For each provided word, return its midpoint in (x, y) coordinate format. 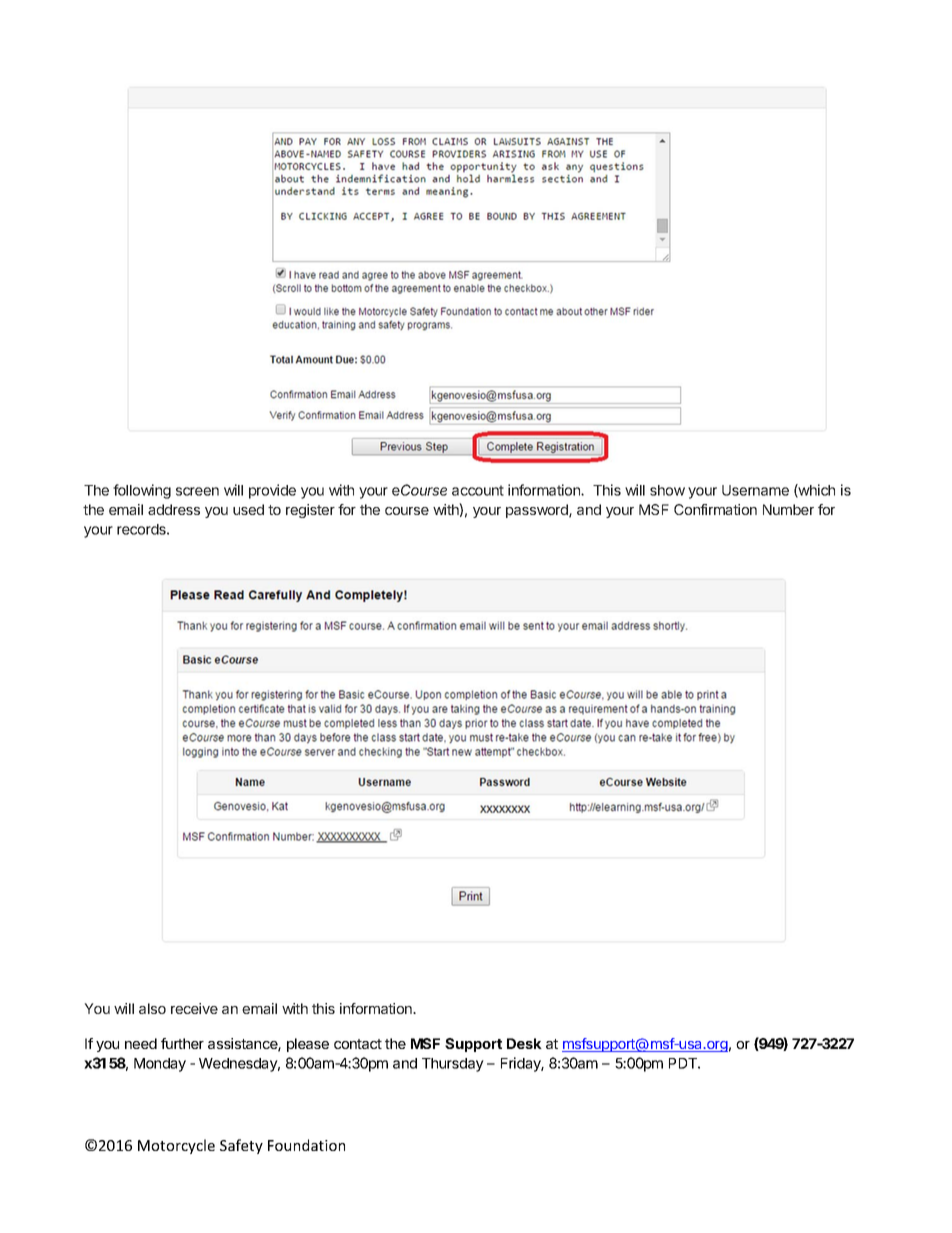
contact (358, 1044)
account (478, 490)
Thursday (453, 1065)
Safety (241, 1146)
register (310, 511)
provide (272, 491)
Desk (524, 1043)
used (248, 509)
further (182, 1043)
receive (194, 1008)
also (152, 1008)
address (174, 509)
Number (788, 509)
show (667, 490)
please (308, 1045)
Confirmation (715, 509)
